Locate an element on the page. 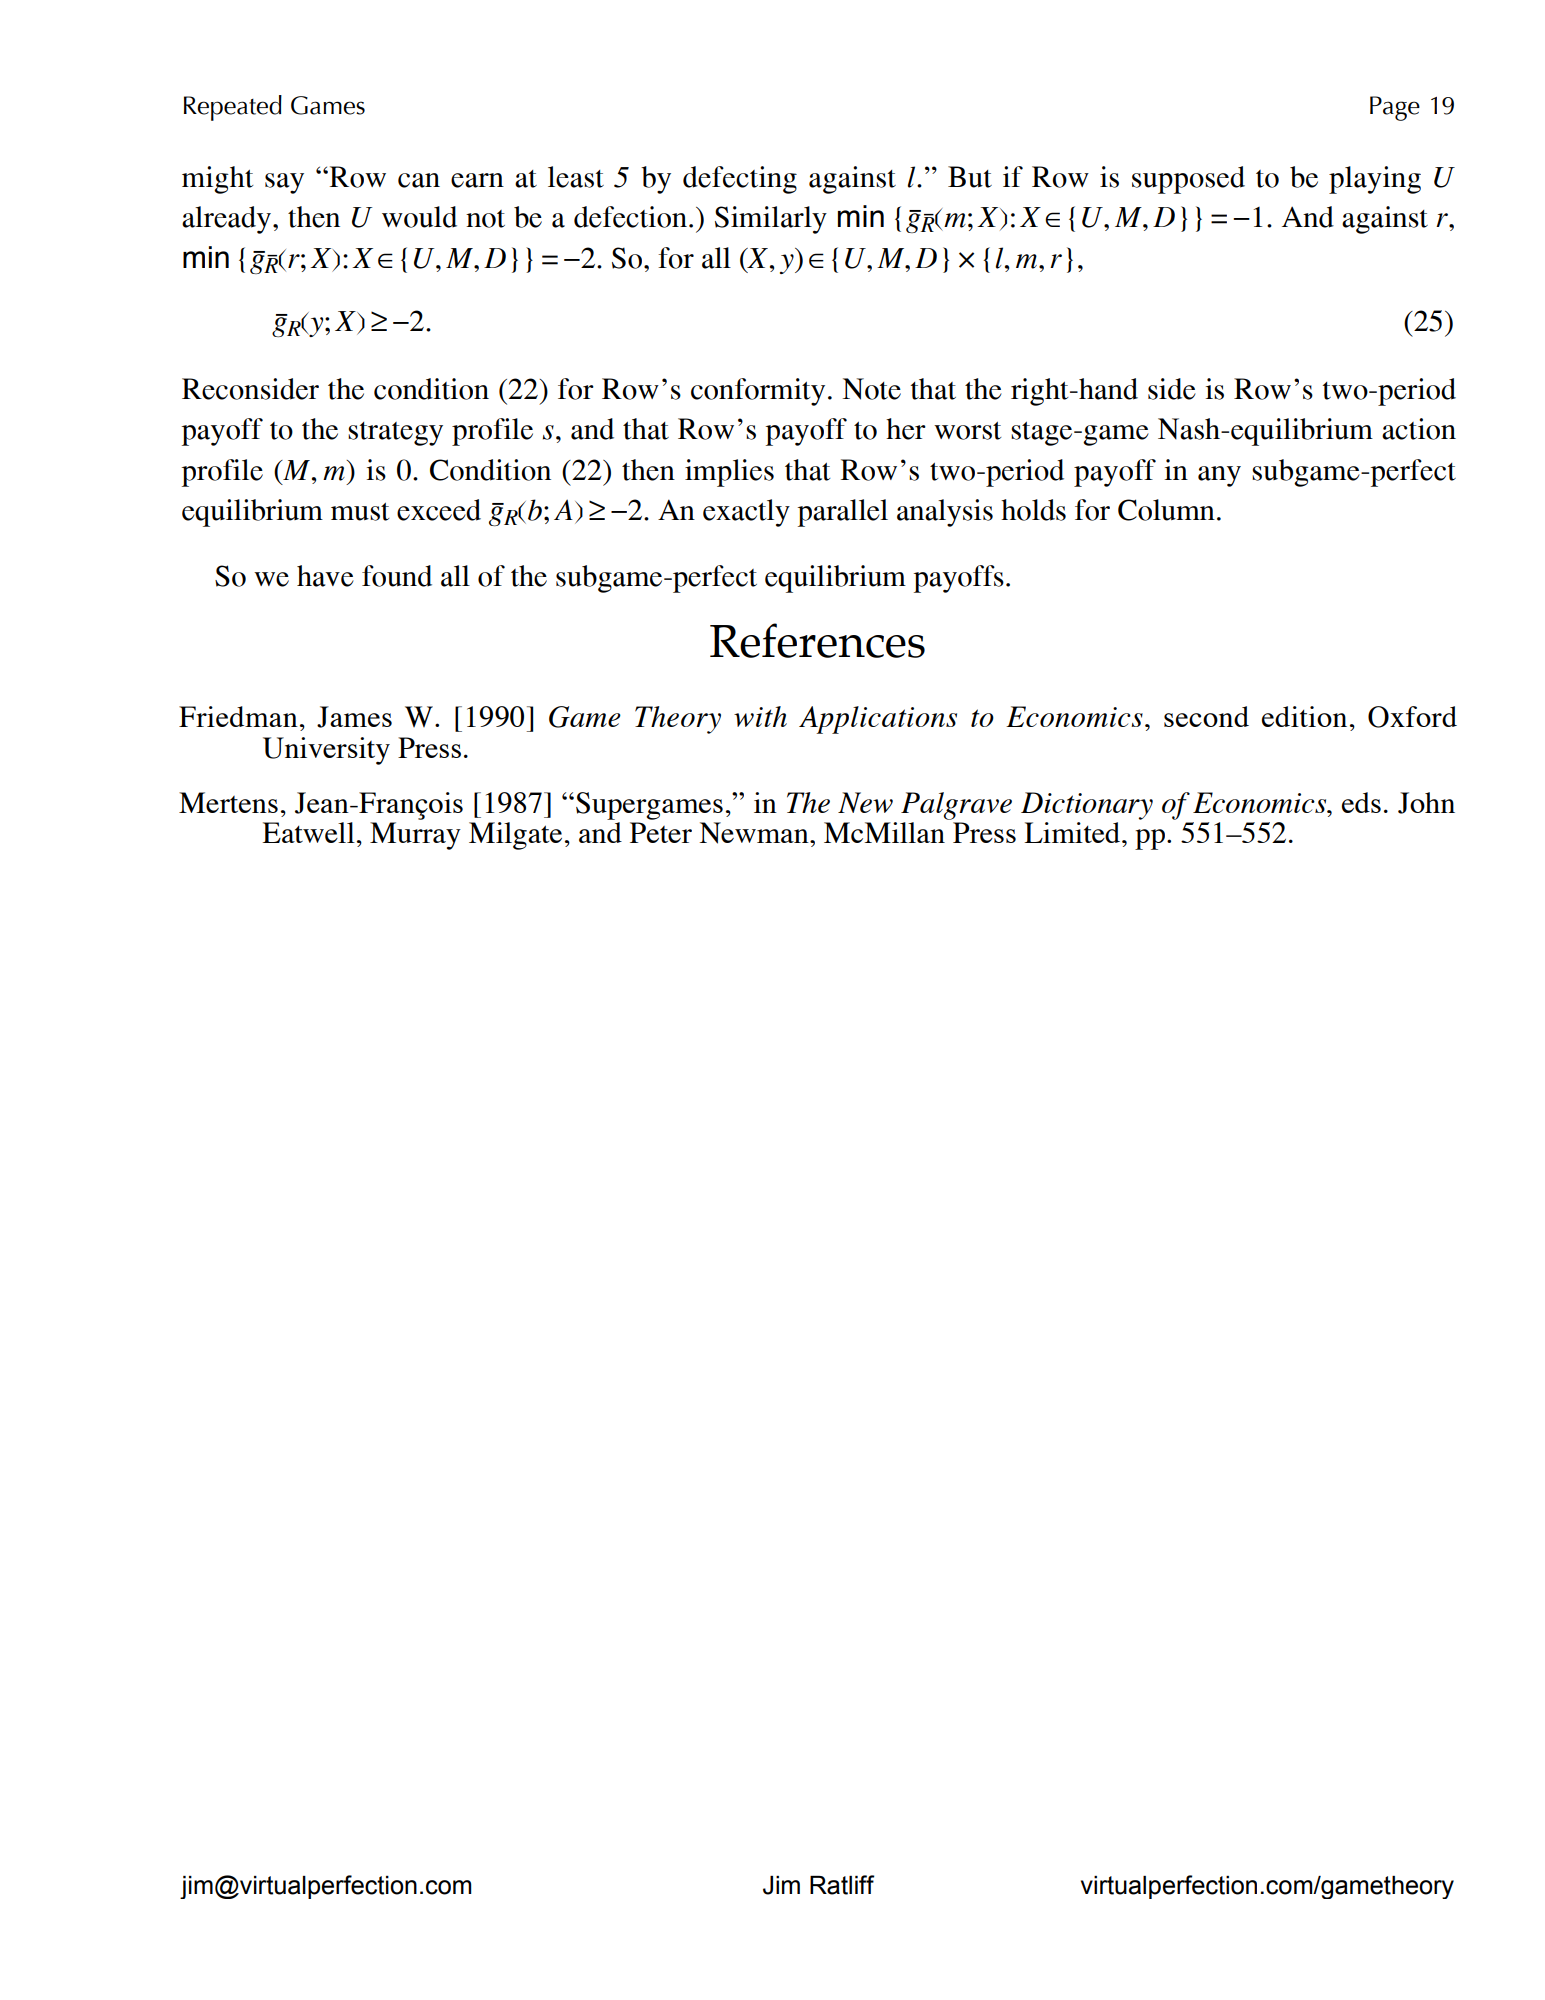  defecting is located at coordinates (740, 180).
